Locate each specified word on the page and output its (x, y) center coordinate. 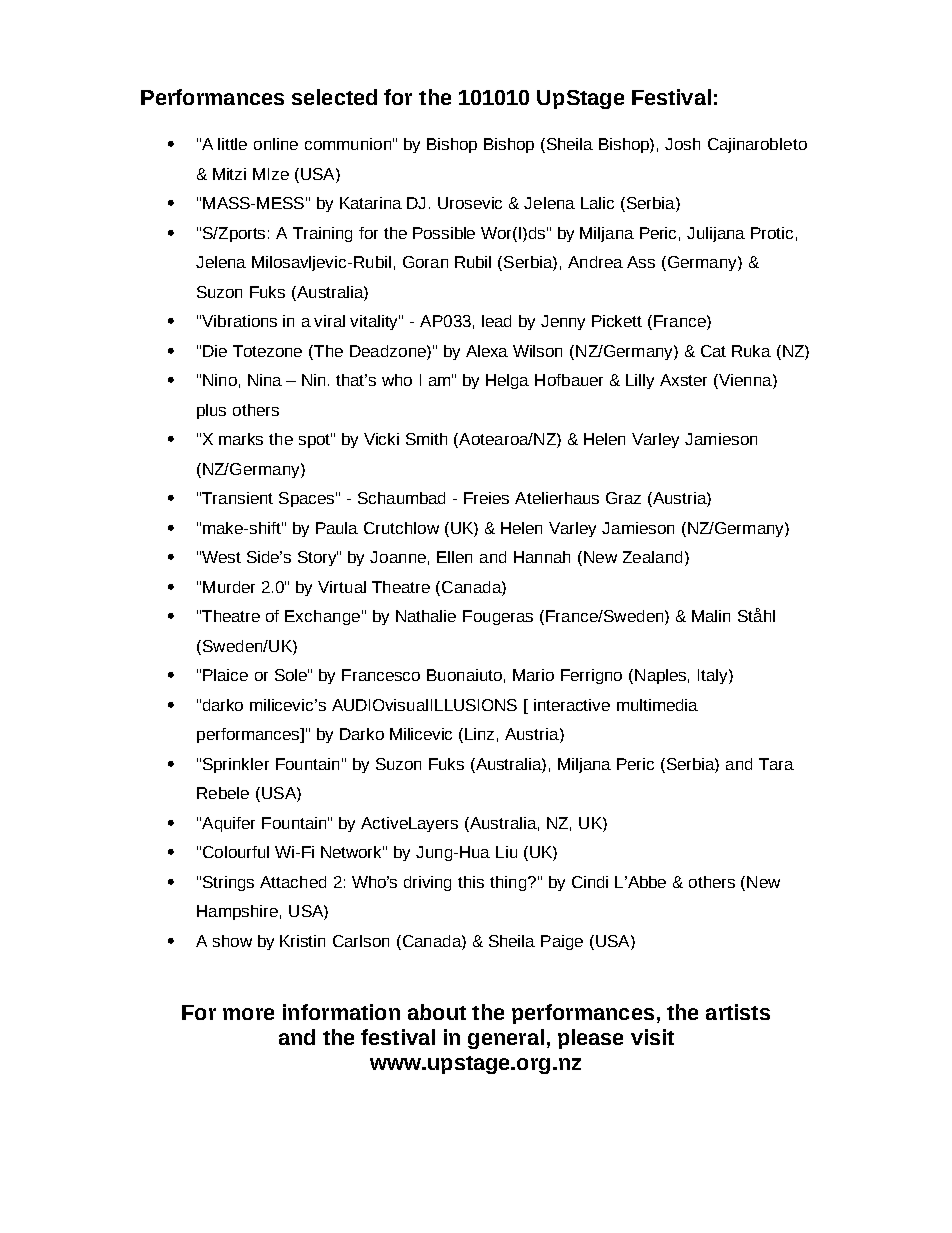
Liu (506, 852)
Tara (776, 764)
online (276, 144)
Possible (444, 233)
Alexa (487, 351)
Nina (265, 380)
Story (318, 558)
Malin (711, 616)
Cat (713, 351)
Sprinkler (236, 765)
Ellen (454, 557)
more (248, 1014)
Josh (682, 144)
